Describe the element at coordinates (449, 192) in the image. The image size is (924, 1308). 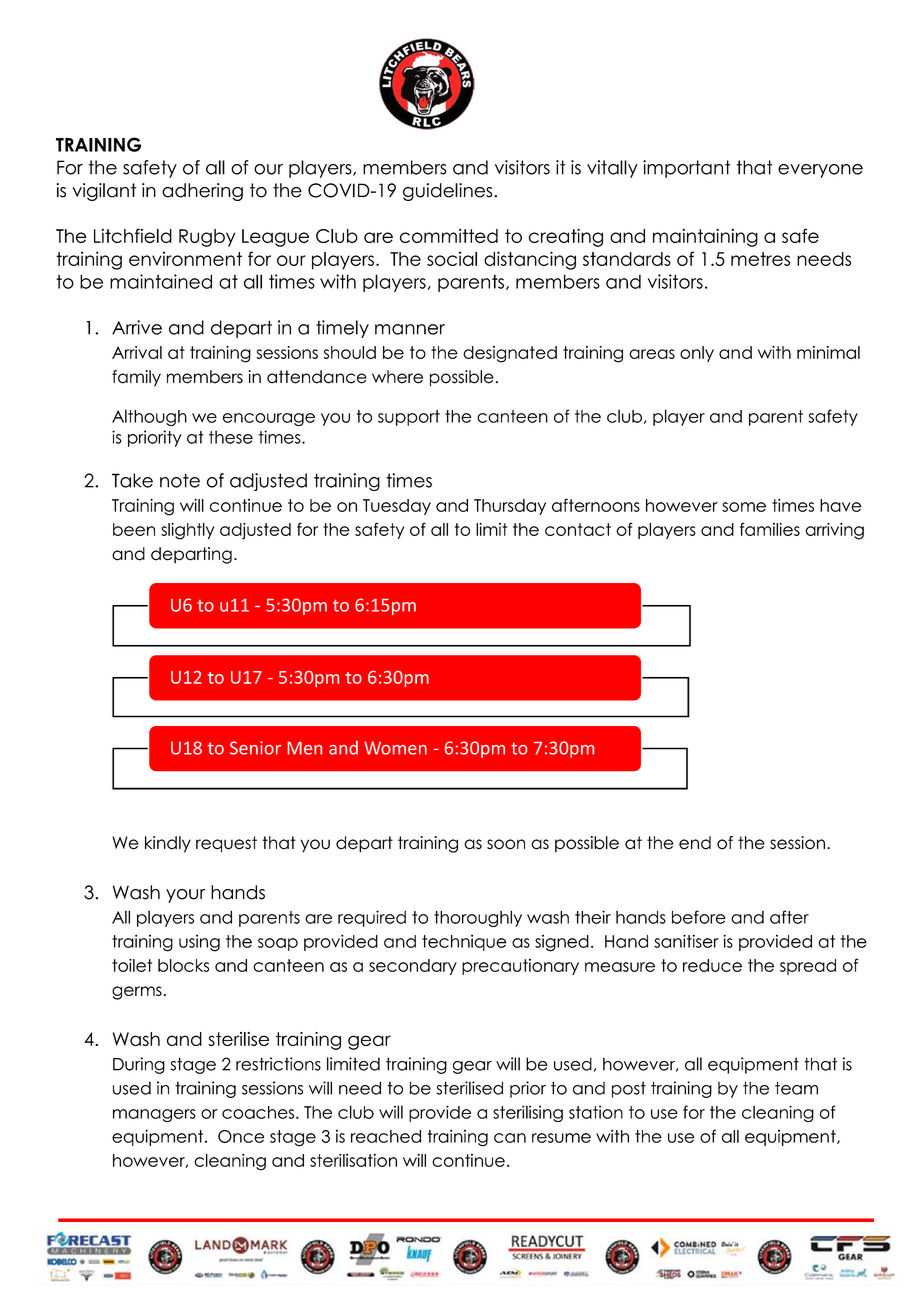
I see `guidelines` at that location.
